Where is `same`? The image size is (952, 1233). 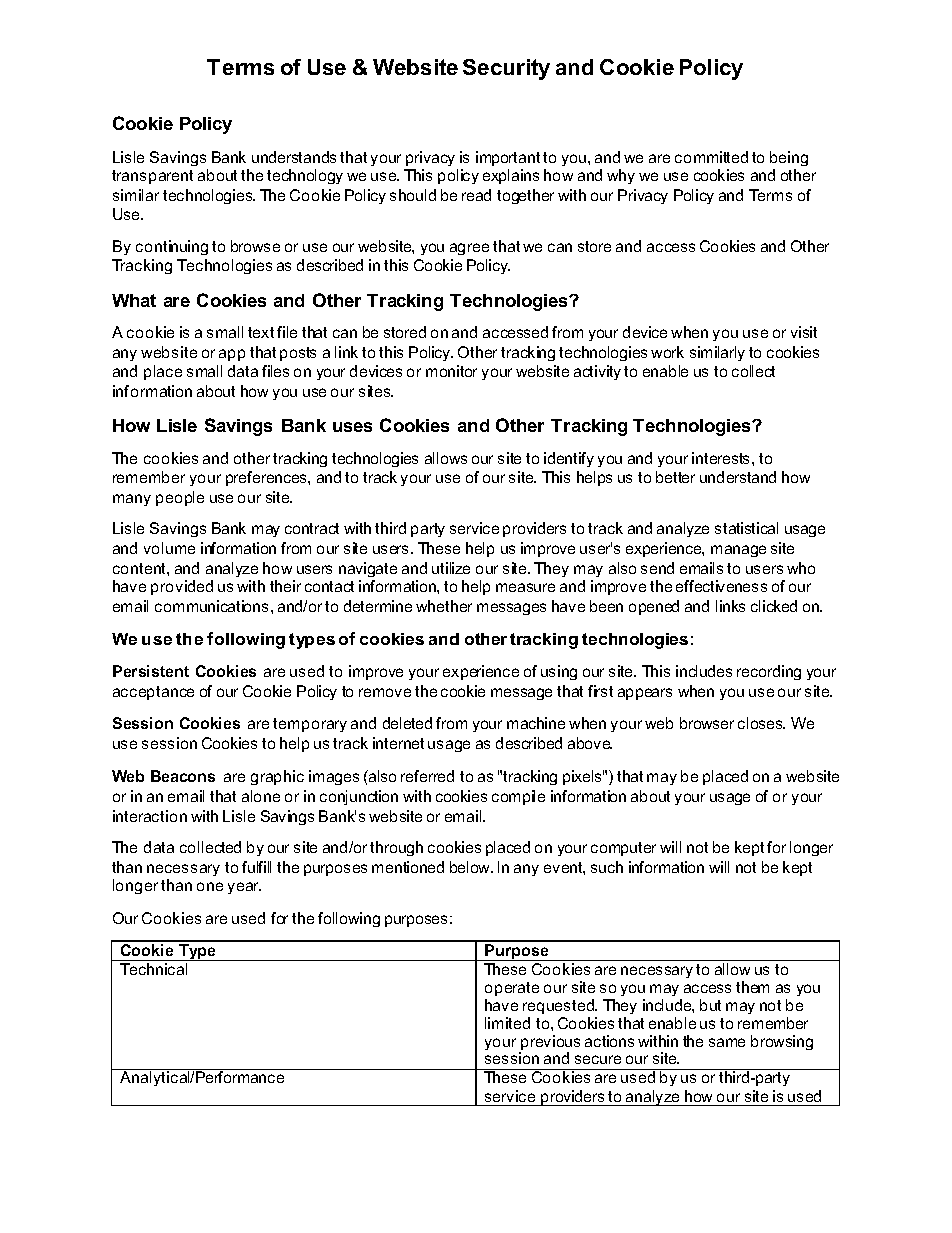
same is located at coordinates (727, 1042).
